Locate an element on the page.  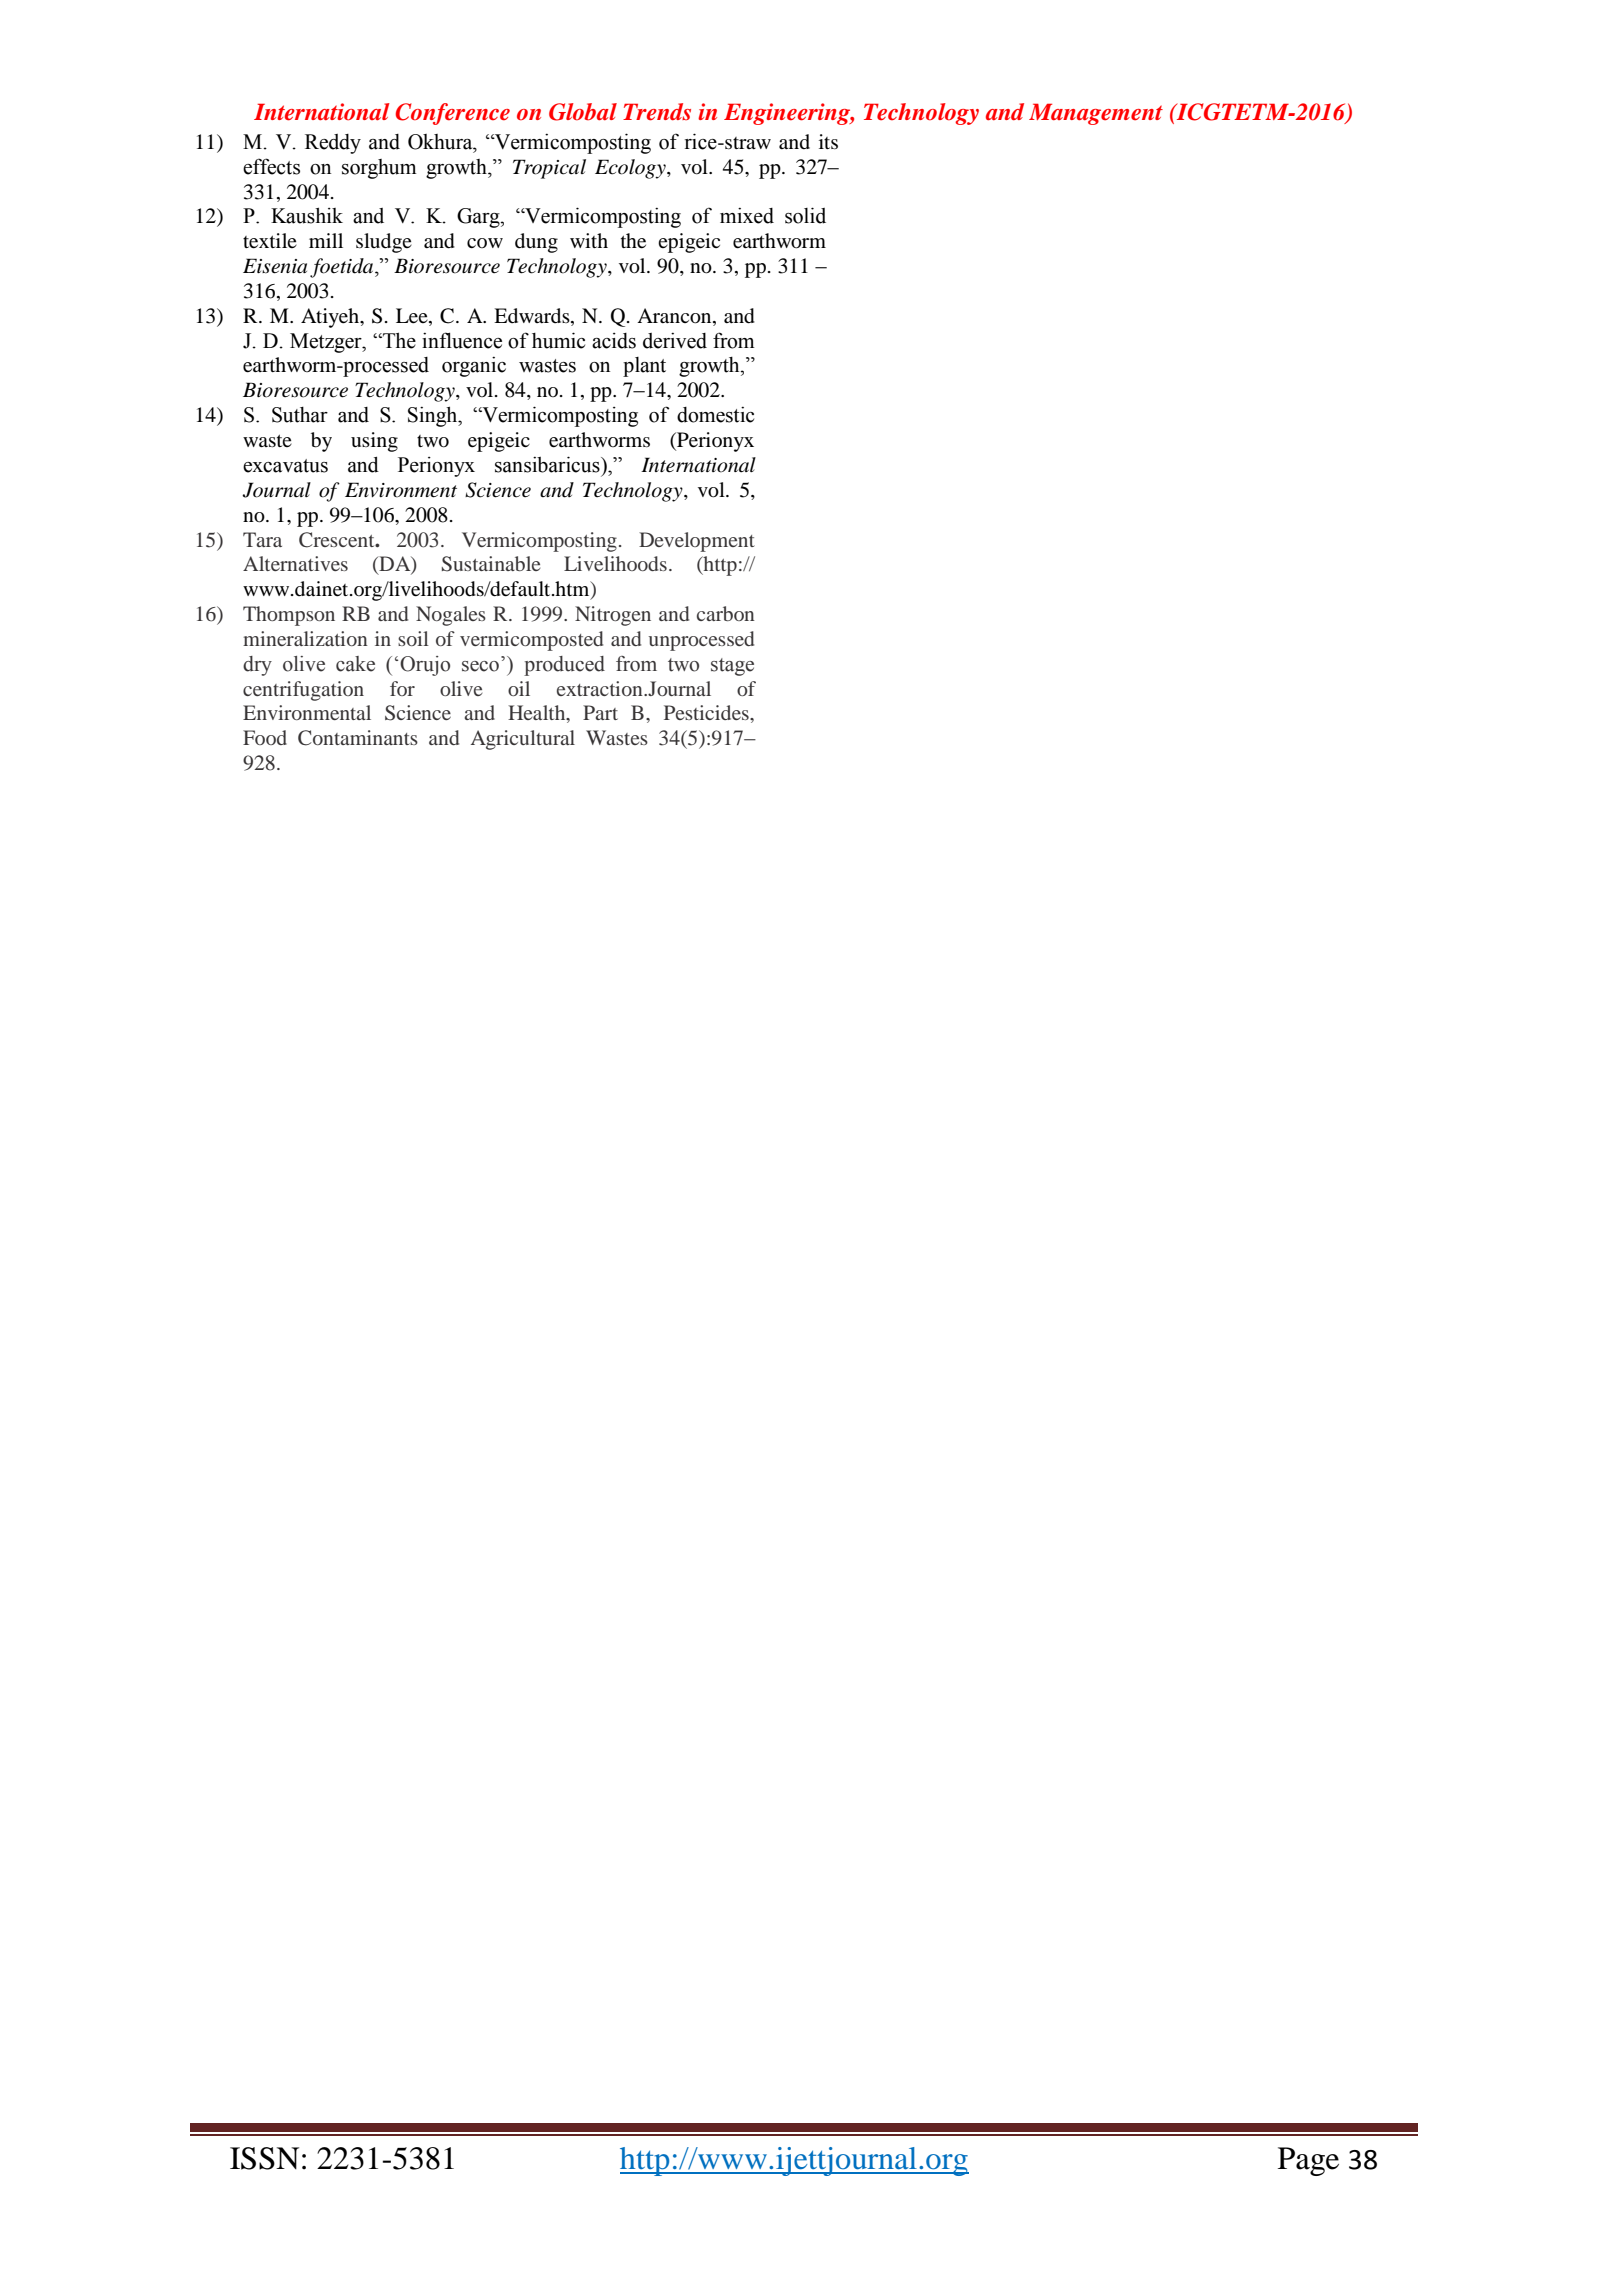
sorghum is located at coordinates (379, 169).
